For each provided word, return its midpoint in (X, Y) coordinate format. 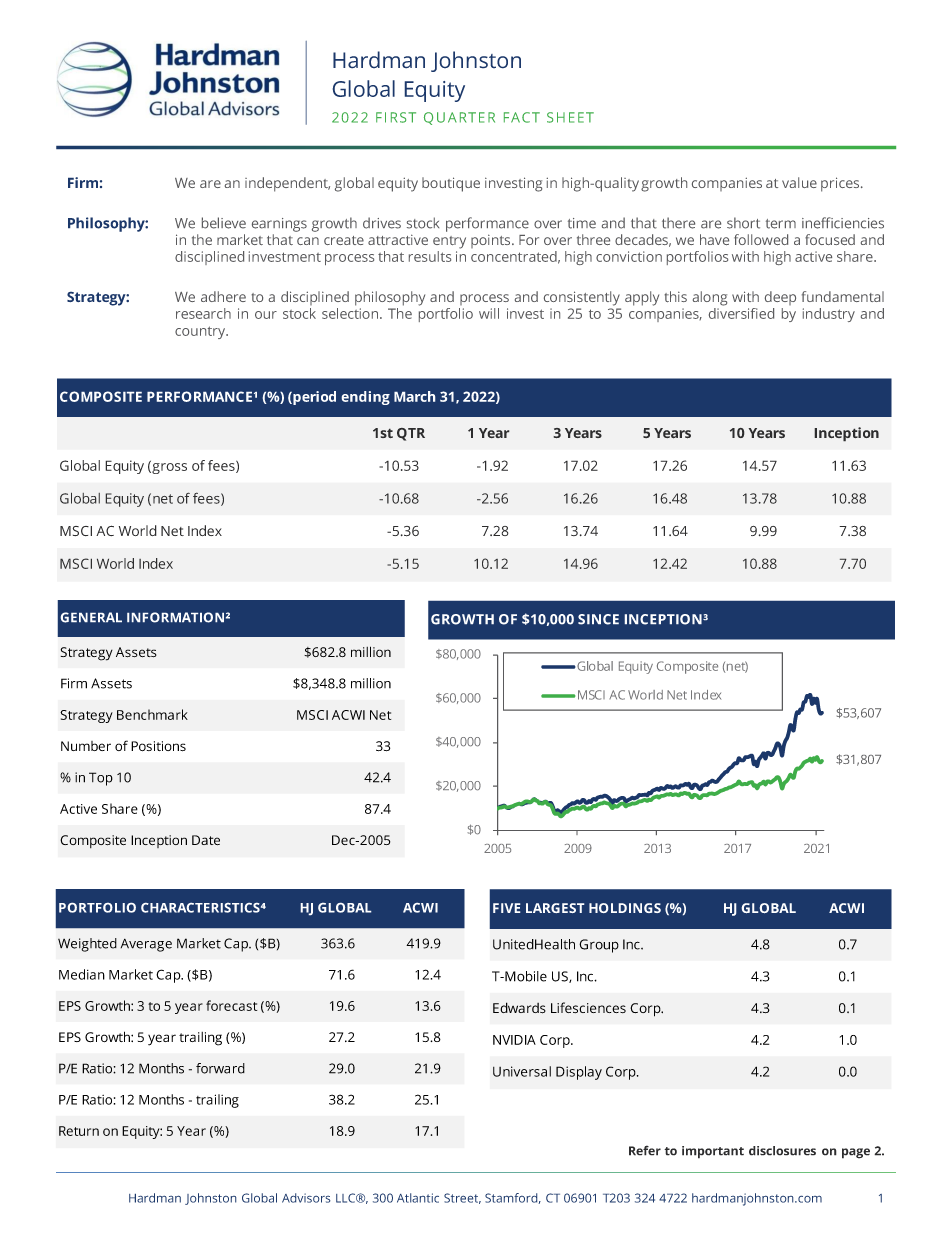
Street (462, 1198)
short (743, 223)
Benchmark (152, 714)
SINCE (598, 619)
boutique (451, 184)
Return (79, 1131)
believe (224, 223)
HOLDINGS (625, 908)
